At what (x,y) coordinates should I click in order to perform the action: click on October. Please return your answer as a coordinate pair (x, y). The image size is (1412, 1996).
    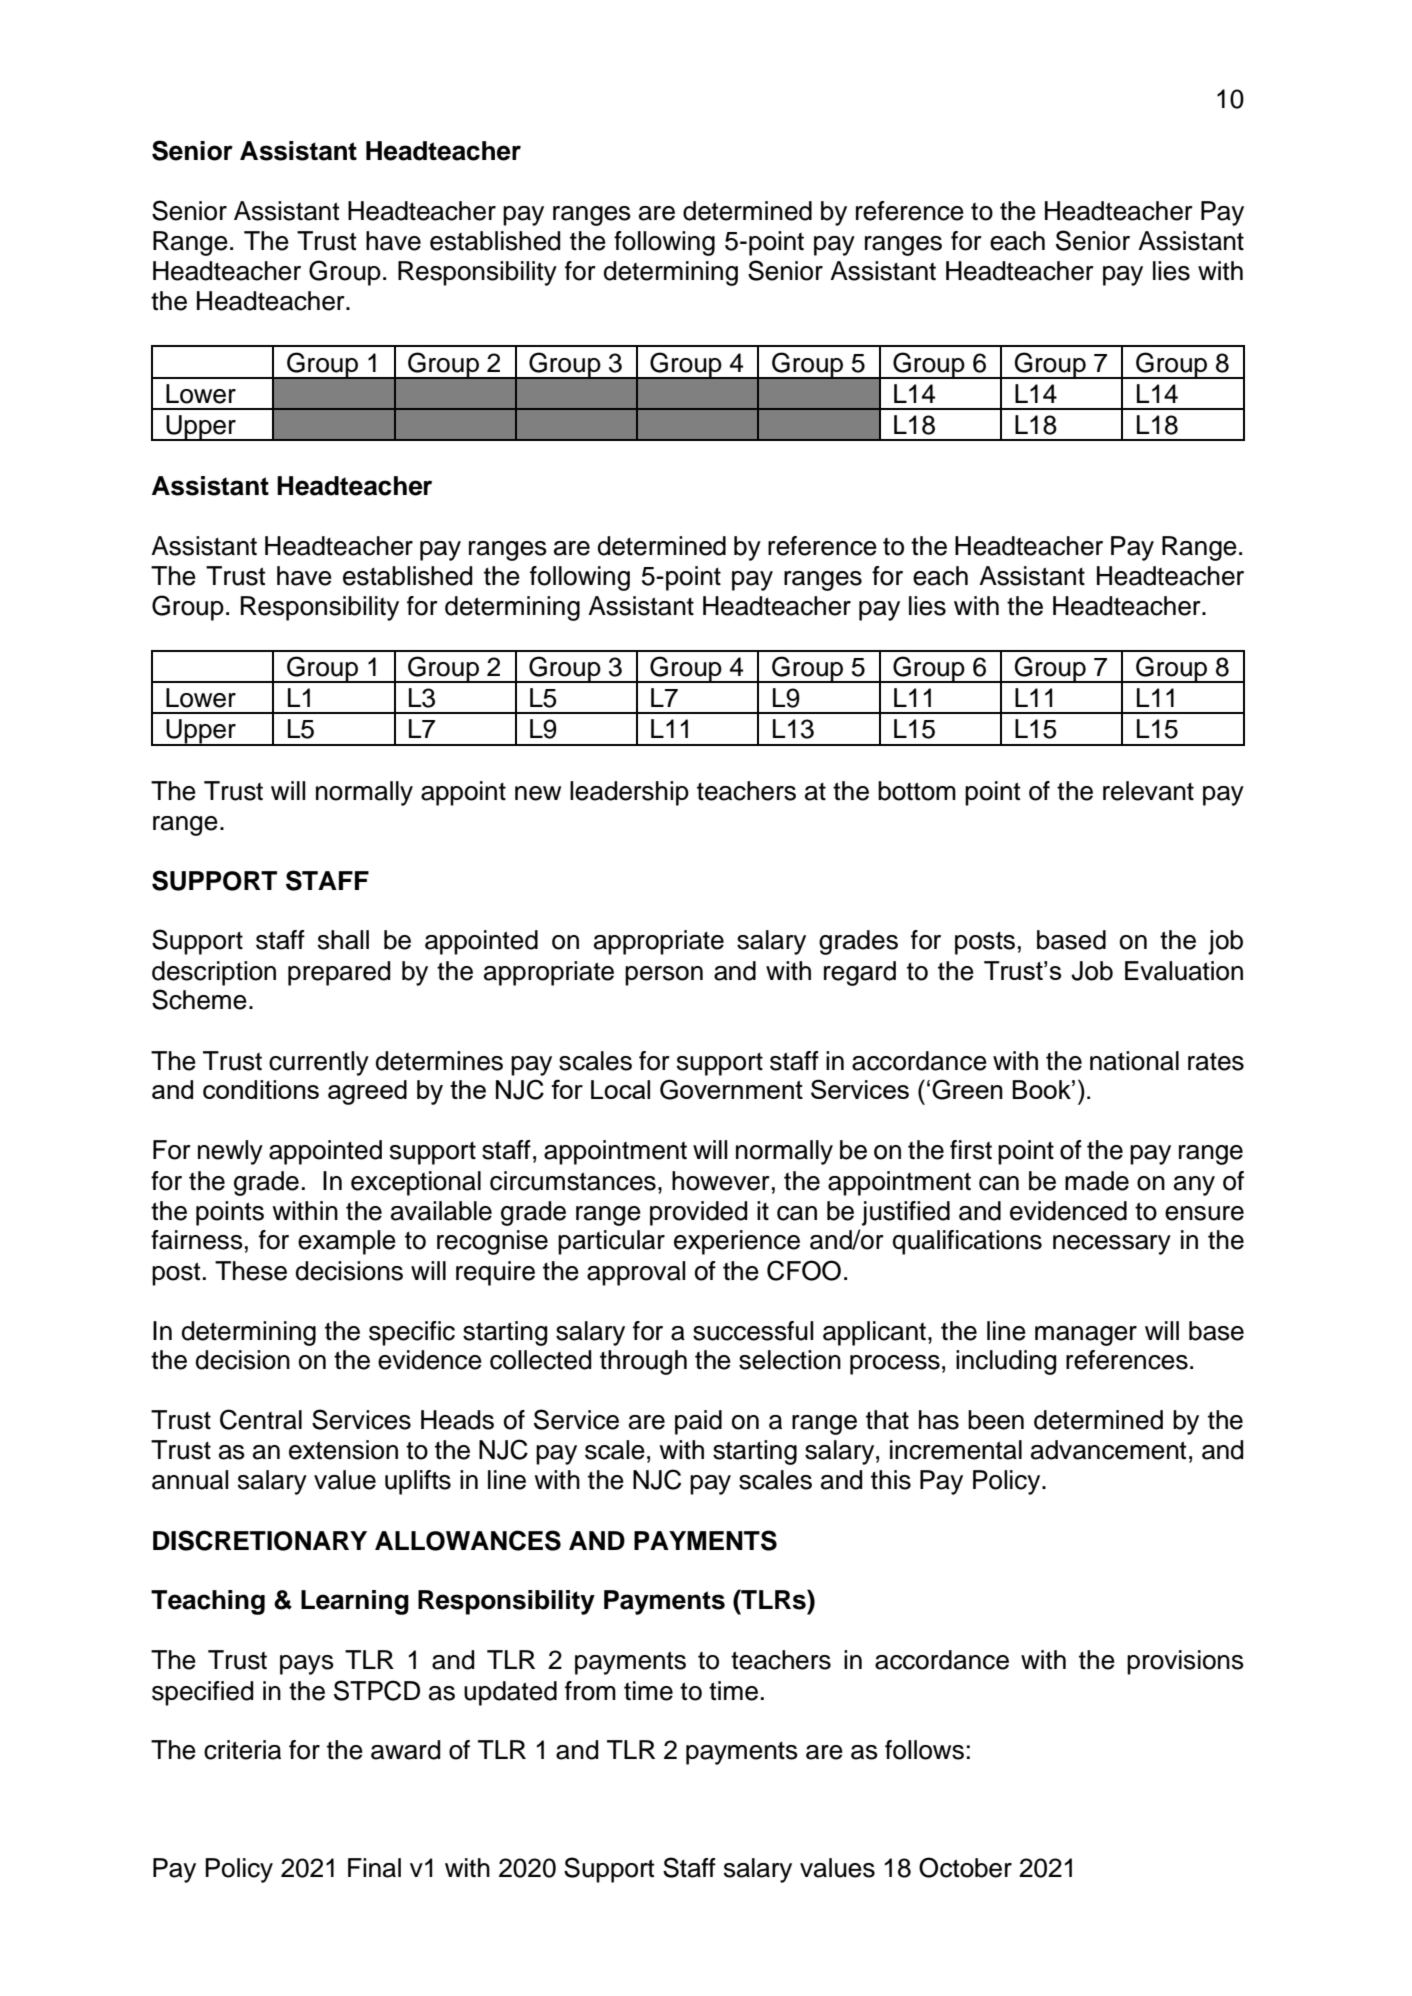
    Looking at the image, I should click on (965, 1867).
